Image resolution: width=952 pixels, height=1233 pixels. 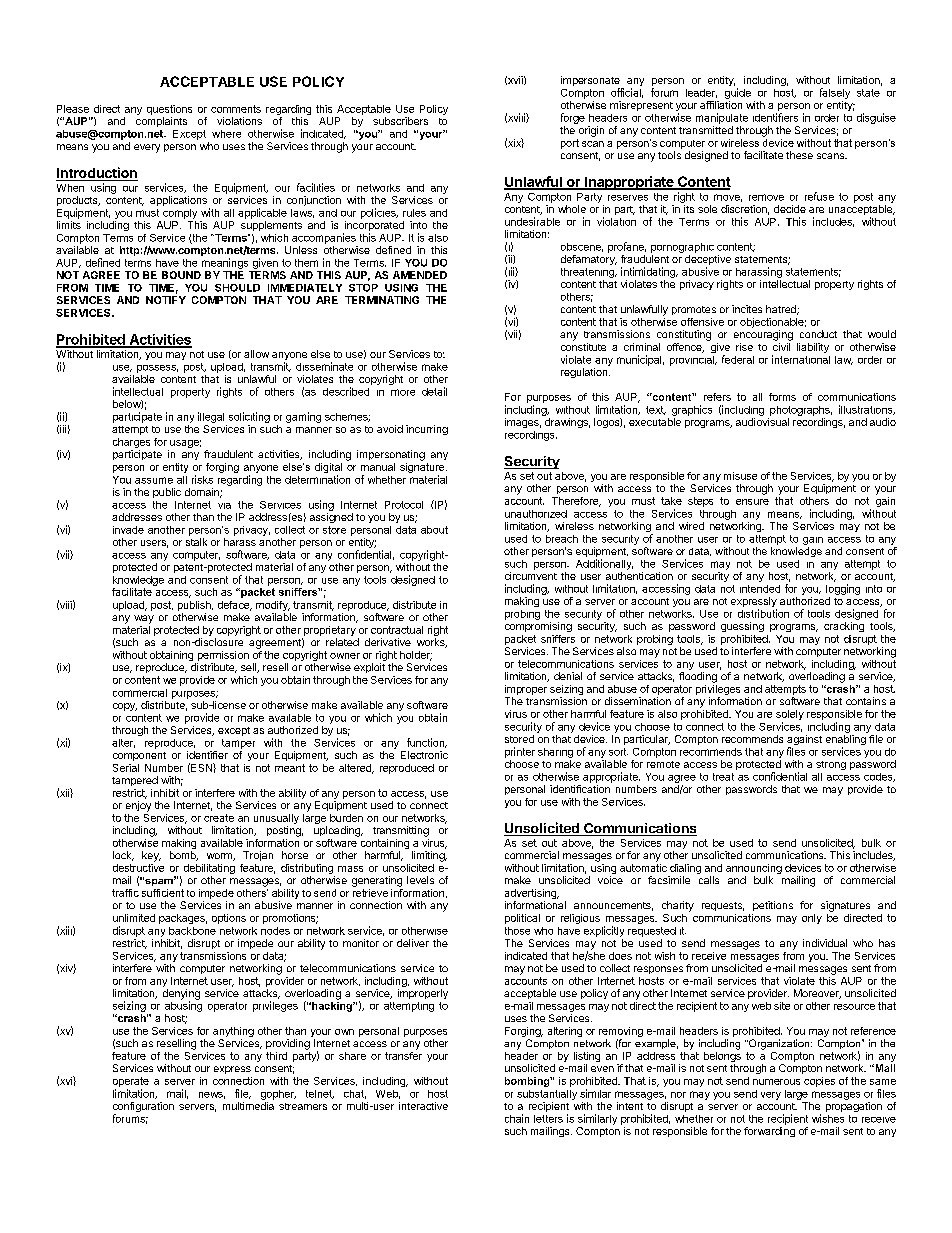 What do you see at coordinates (434, 530) in the screenshot?
I see `about` at bounding box center [434, 530].
